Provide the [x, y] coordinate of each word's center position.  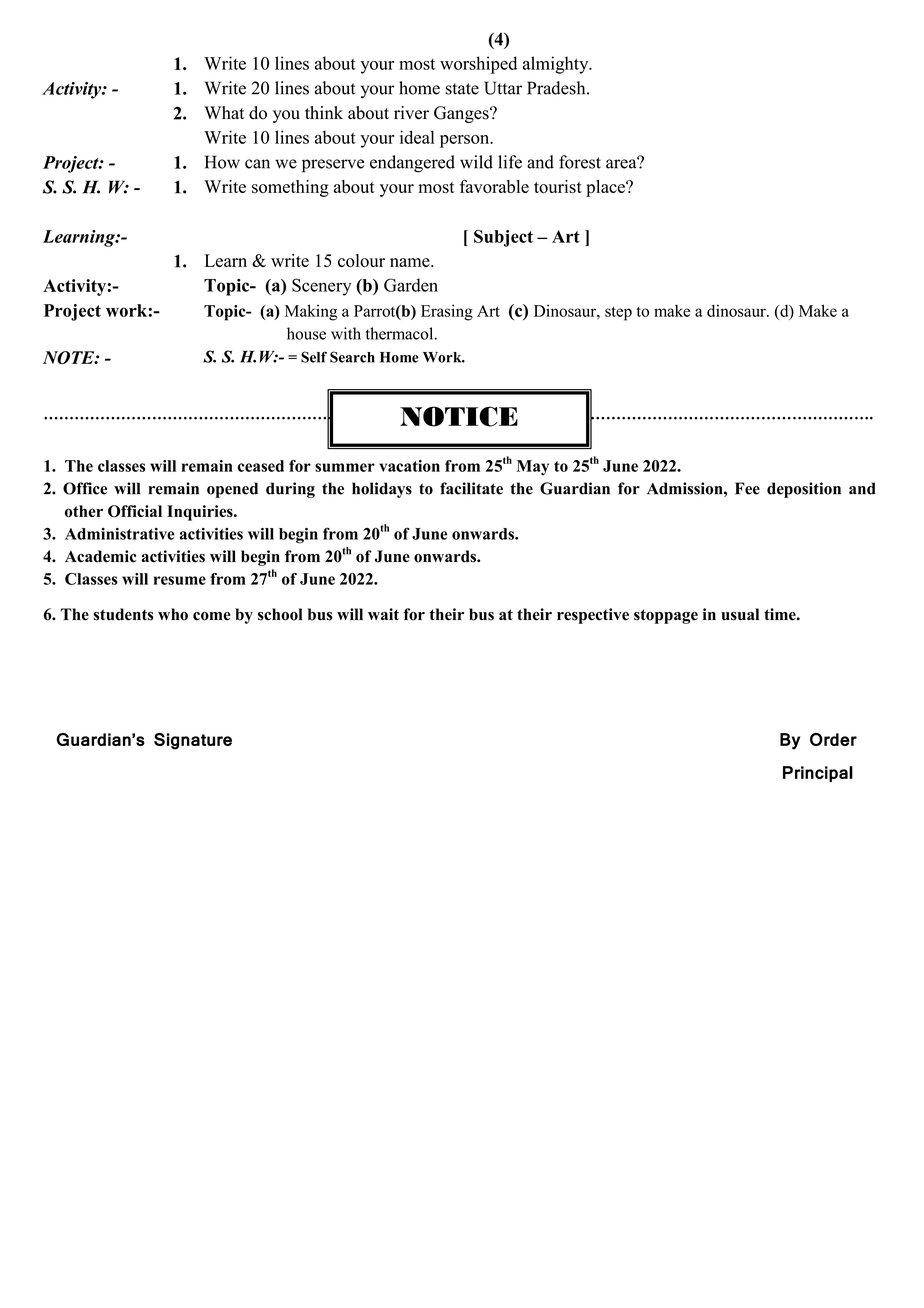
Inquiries [201, 513]
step [618, 313]
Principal [818, 774]
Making [311, 312]
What [224, 112]
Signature [193, 741]
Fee [747, 488]
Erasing [447, 312]
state [462, 89]
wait [383, 614]
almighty [557, 65]
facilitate [471, 488]
